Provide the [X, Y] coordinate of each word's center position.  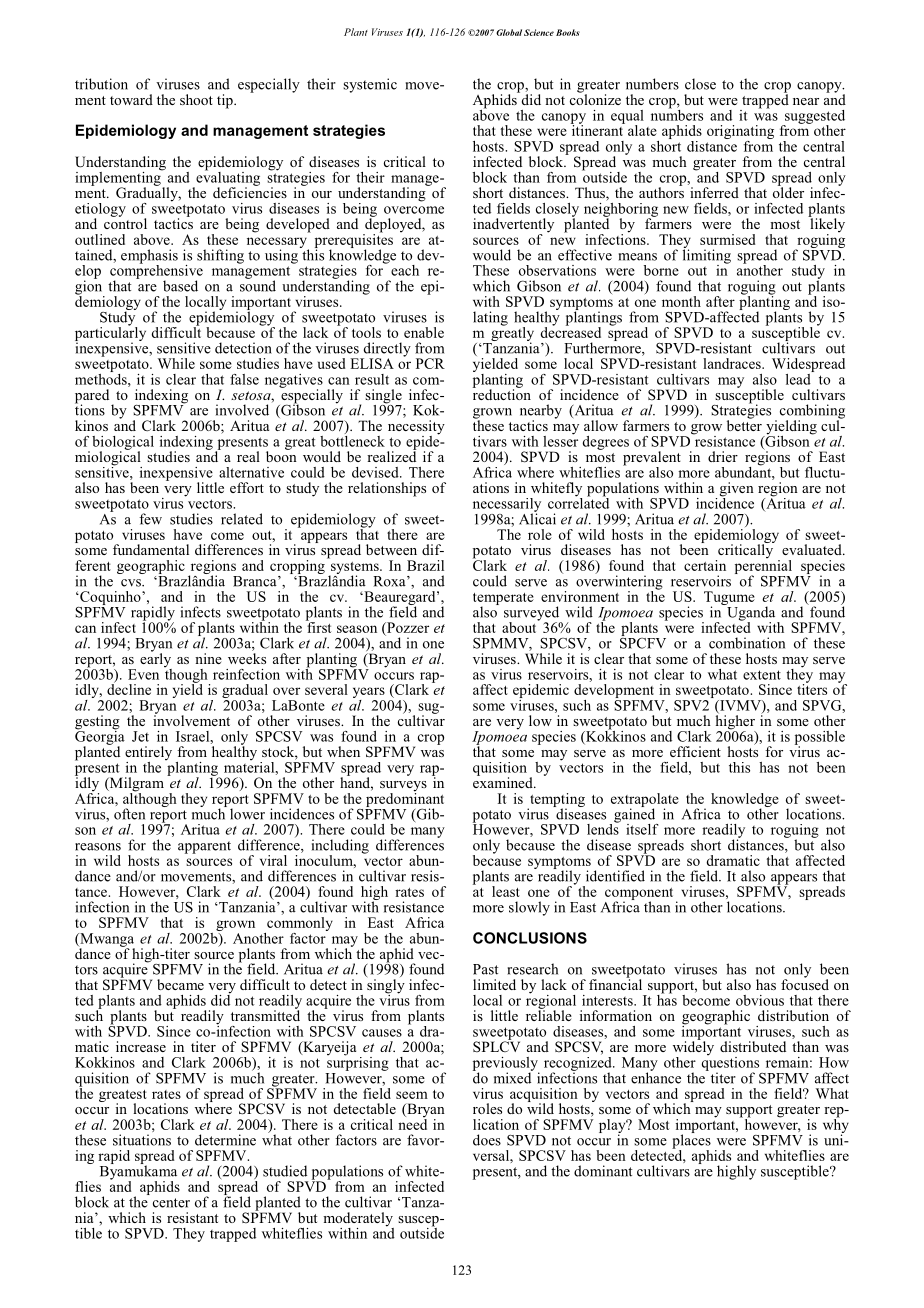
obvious [760, 1000]
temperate [503, 600]
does [487, 1140]
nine [208, 658]
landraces [733, 363]
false [244, 379]
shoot [196, 99]
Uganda [751, 613]
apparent [204, 847]
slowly [529, 908]
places [691, 1141]
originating [740, 133]
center [171, 1203]
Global [509, 32]
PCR [430, 363]
